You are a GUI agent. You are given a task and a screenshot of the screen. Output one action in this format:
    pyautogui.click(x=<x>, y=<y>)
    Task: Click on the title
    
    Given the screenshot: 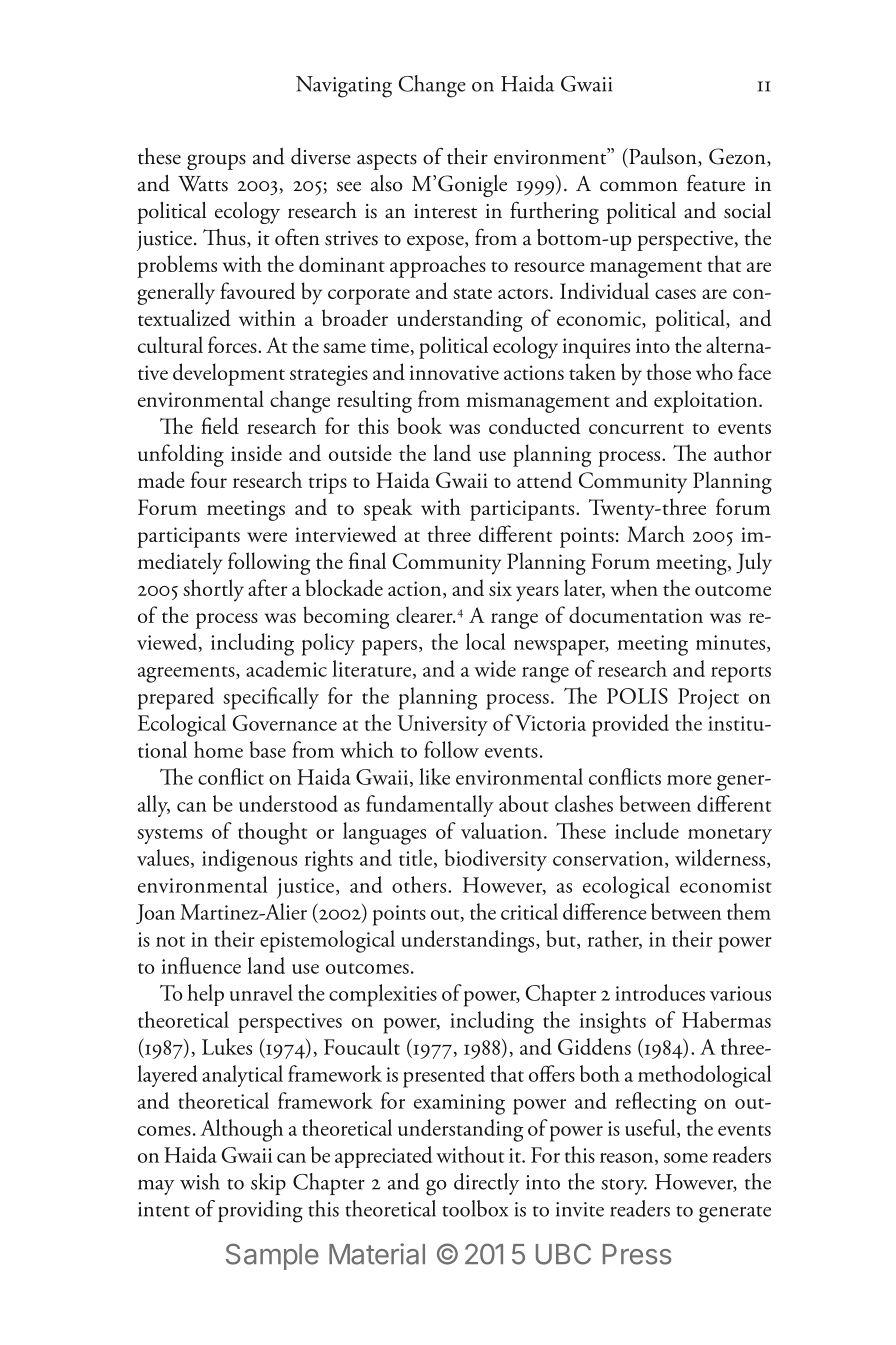 What is the action you would take?
    pyautogui.click(x=417, y=858)
